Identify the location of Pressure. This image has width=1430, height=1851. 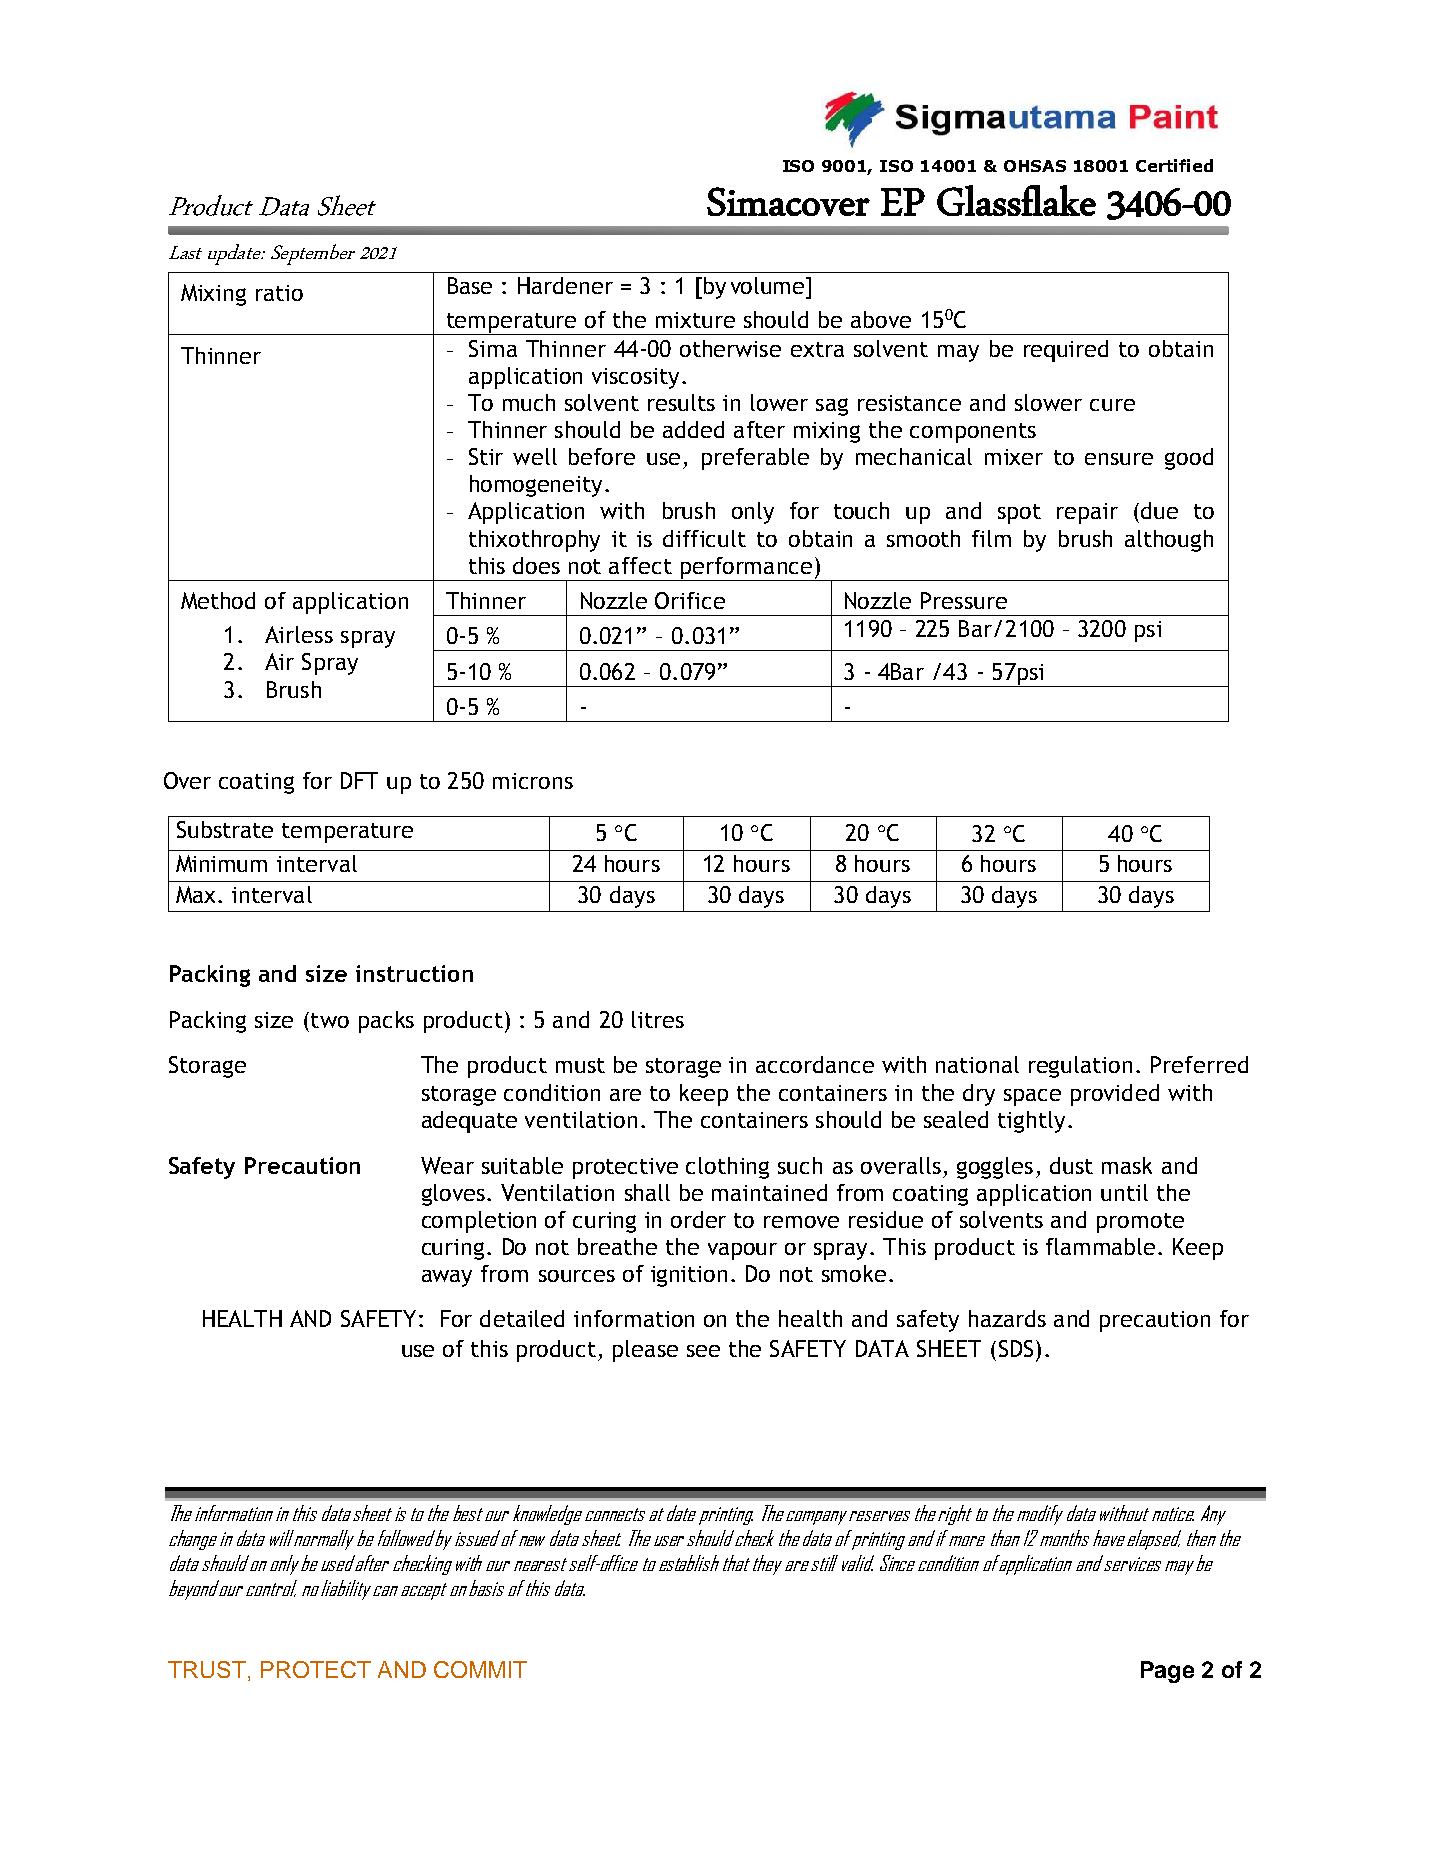
(964, 600).
